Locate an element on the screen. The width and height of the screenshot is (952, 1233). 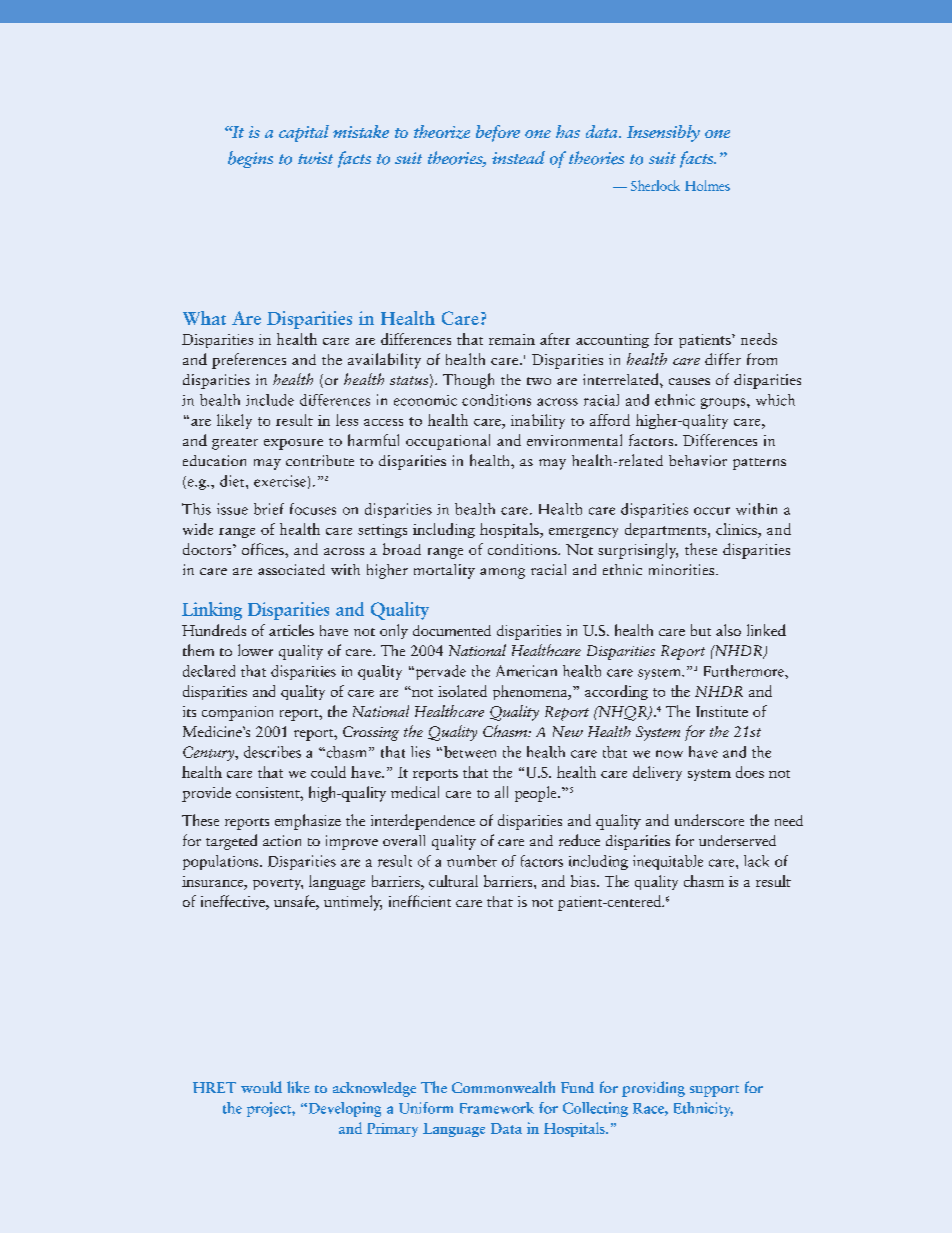
Though is located at coordinates (468, 381).
